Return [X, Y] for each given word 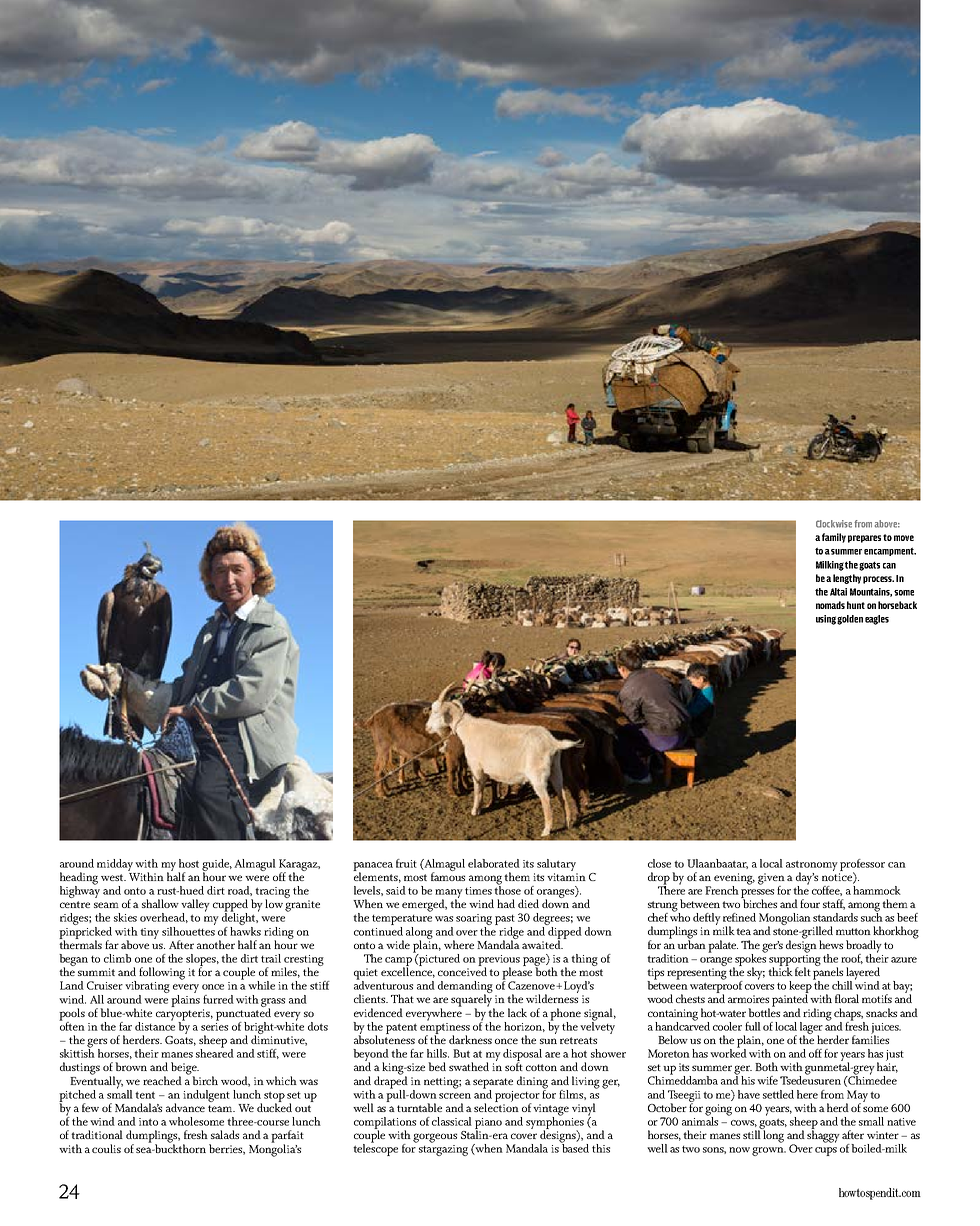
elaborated [494, 863]
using [826, 620]
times [478, 891]
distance [155, 1025]
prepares [864, 539]
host [189, 863]
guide [217, 866]
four [810, 903]
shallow [160, 903]
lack [517, 1012]
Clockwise [834, 524]
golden [850, 620]
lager [811, 1029]
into [148, 1122]
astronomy [812, 866]
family [834, 538]
